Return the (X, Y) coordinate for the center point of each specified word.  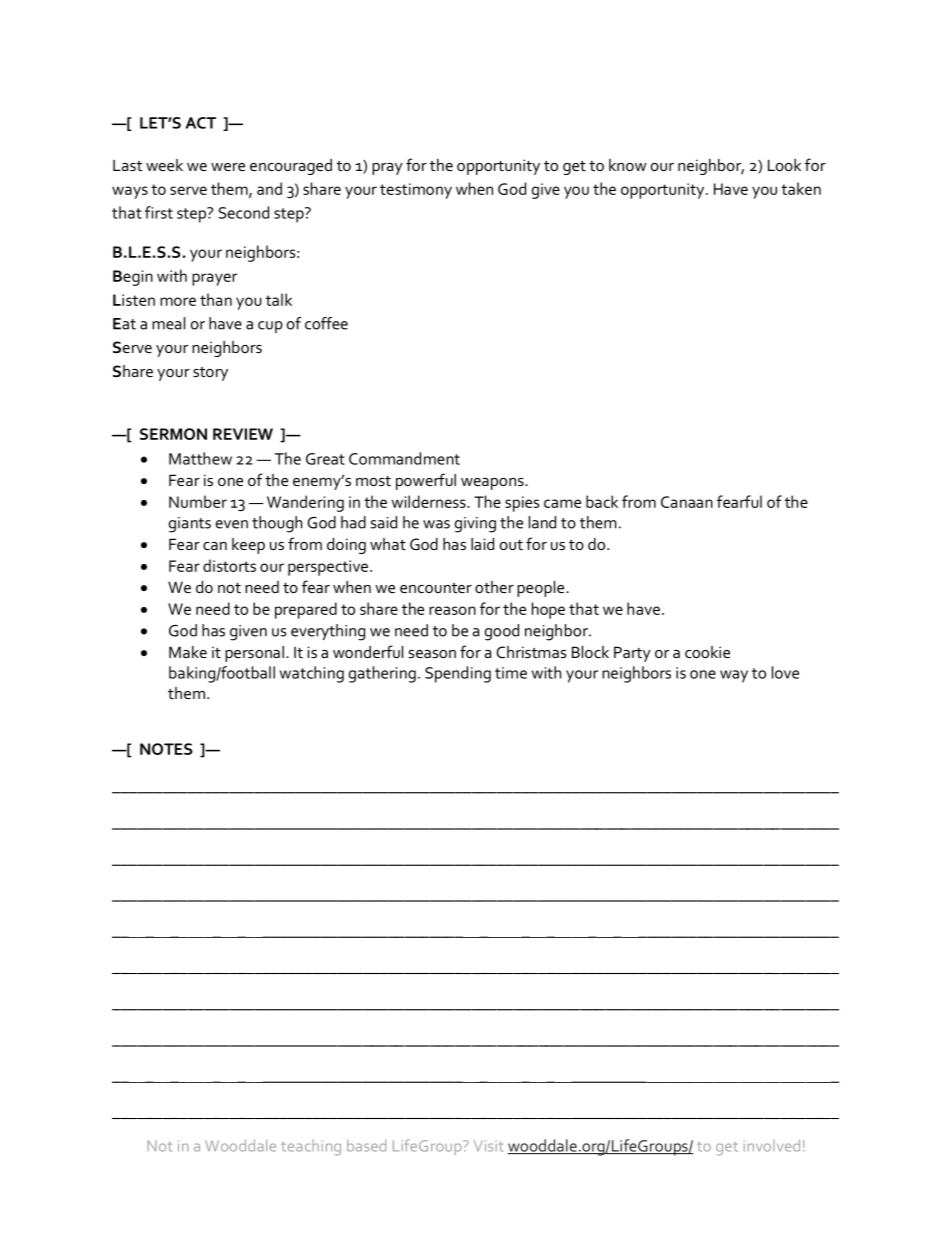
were (228, 167)
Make (188, 652)
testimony (416, 191)
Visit (488, 1146)
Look (784, 165)
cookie (707, 652)
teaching (311, 1148)
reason (452, 610)
